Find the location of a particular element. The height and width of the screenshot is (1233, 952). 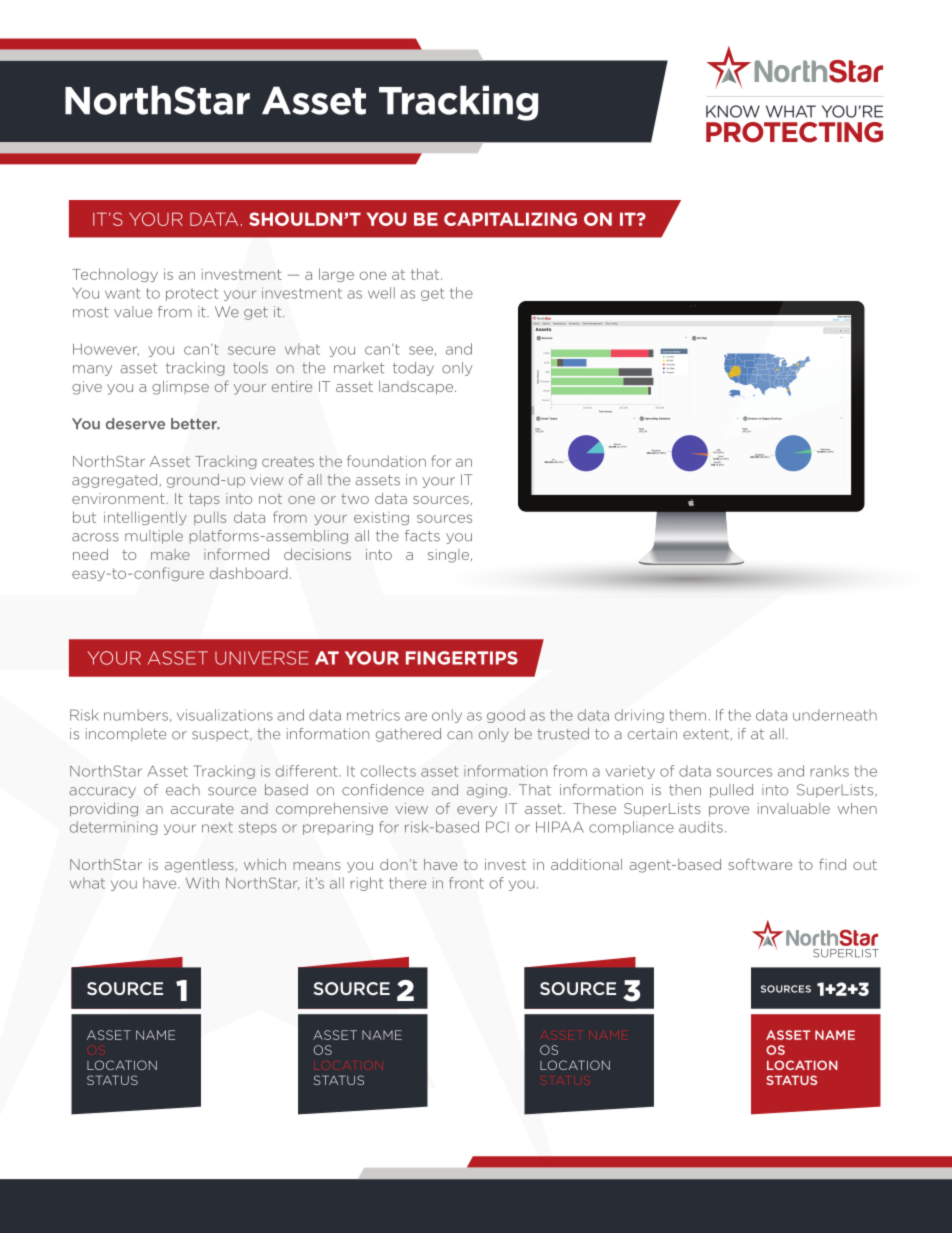

underneath is located at coordinates (835, 715).
